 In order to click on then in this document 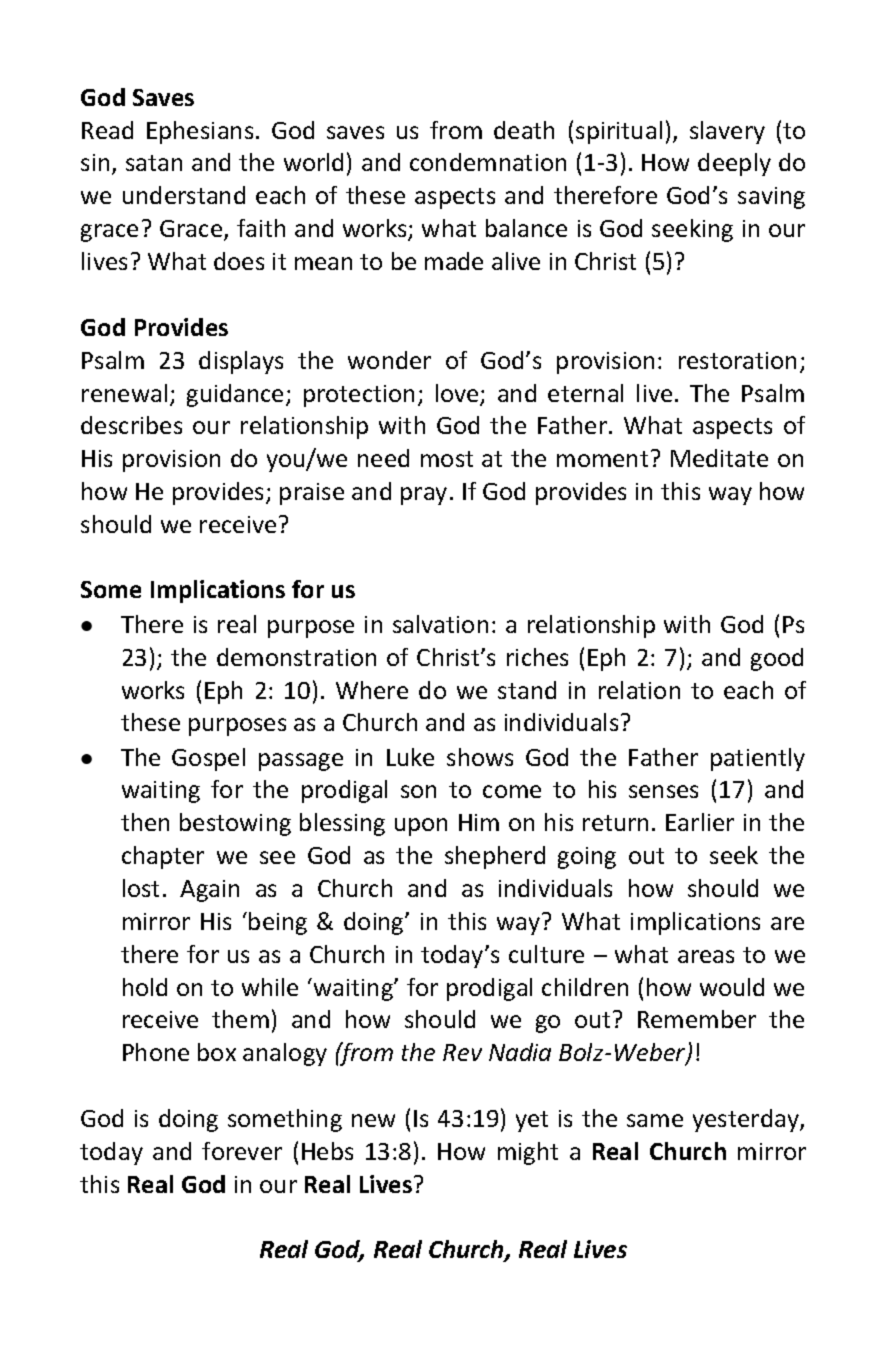, I will do `click(145, 822)`.
